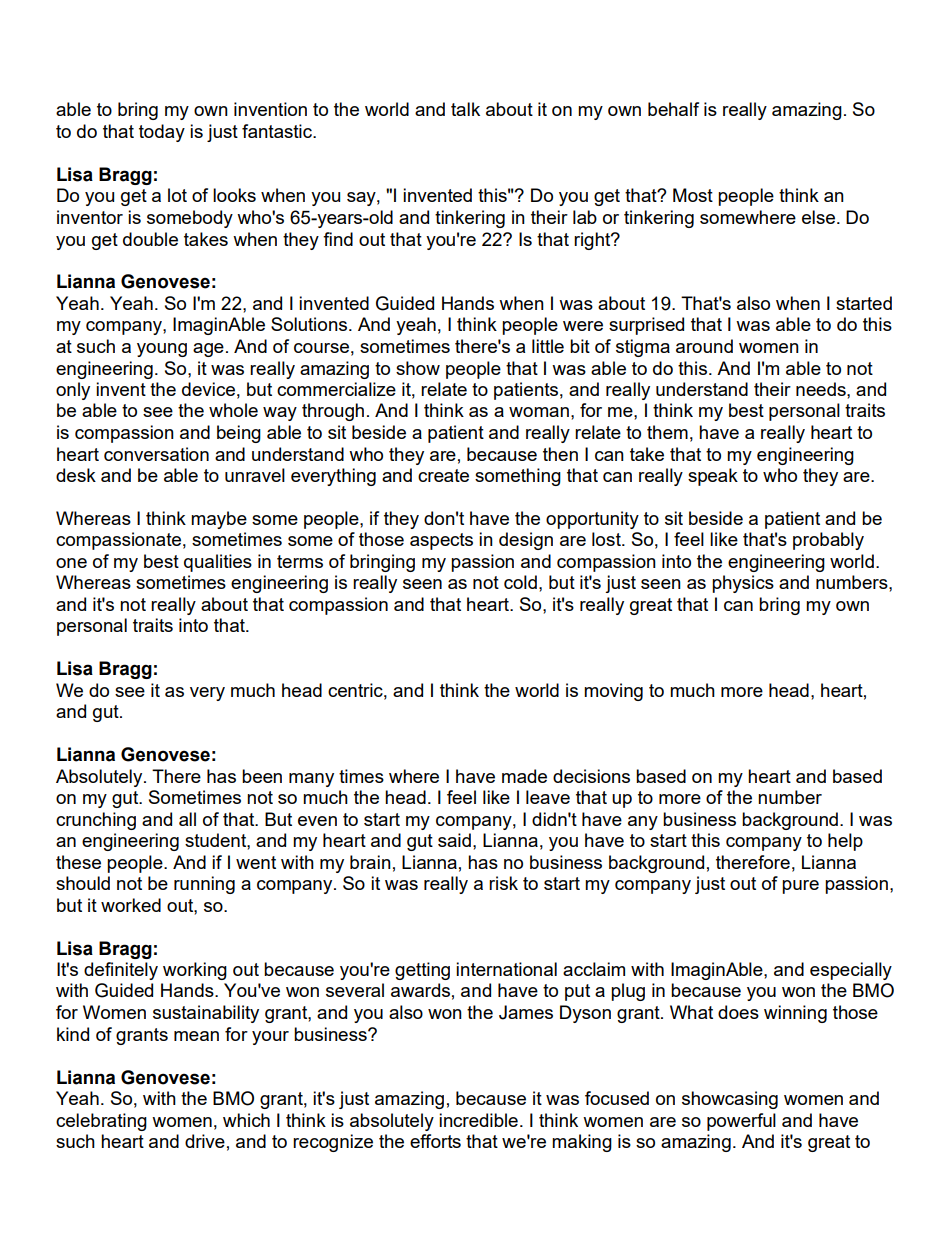 Image resolution: width=952 pixels, height=1233 pixels. What do you see at coordinates (162, 350) in the screenshot?
I see `young` at bounding box center [162, 350].
